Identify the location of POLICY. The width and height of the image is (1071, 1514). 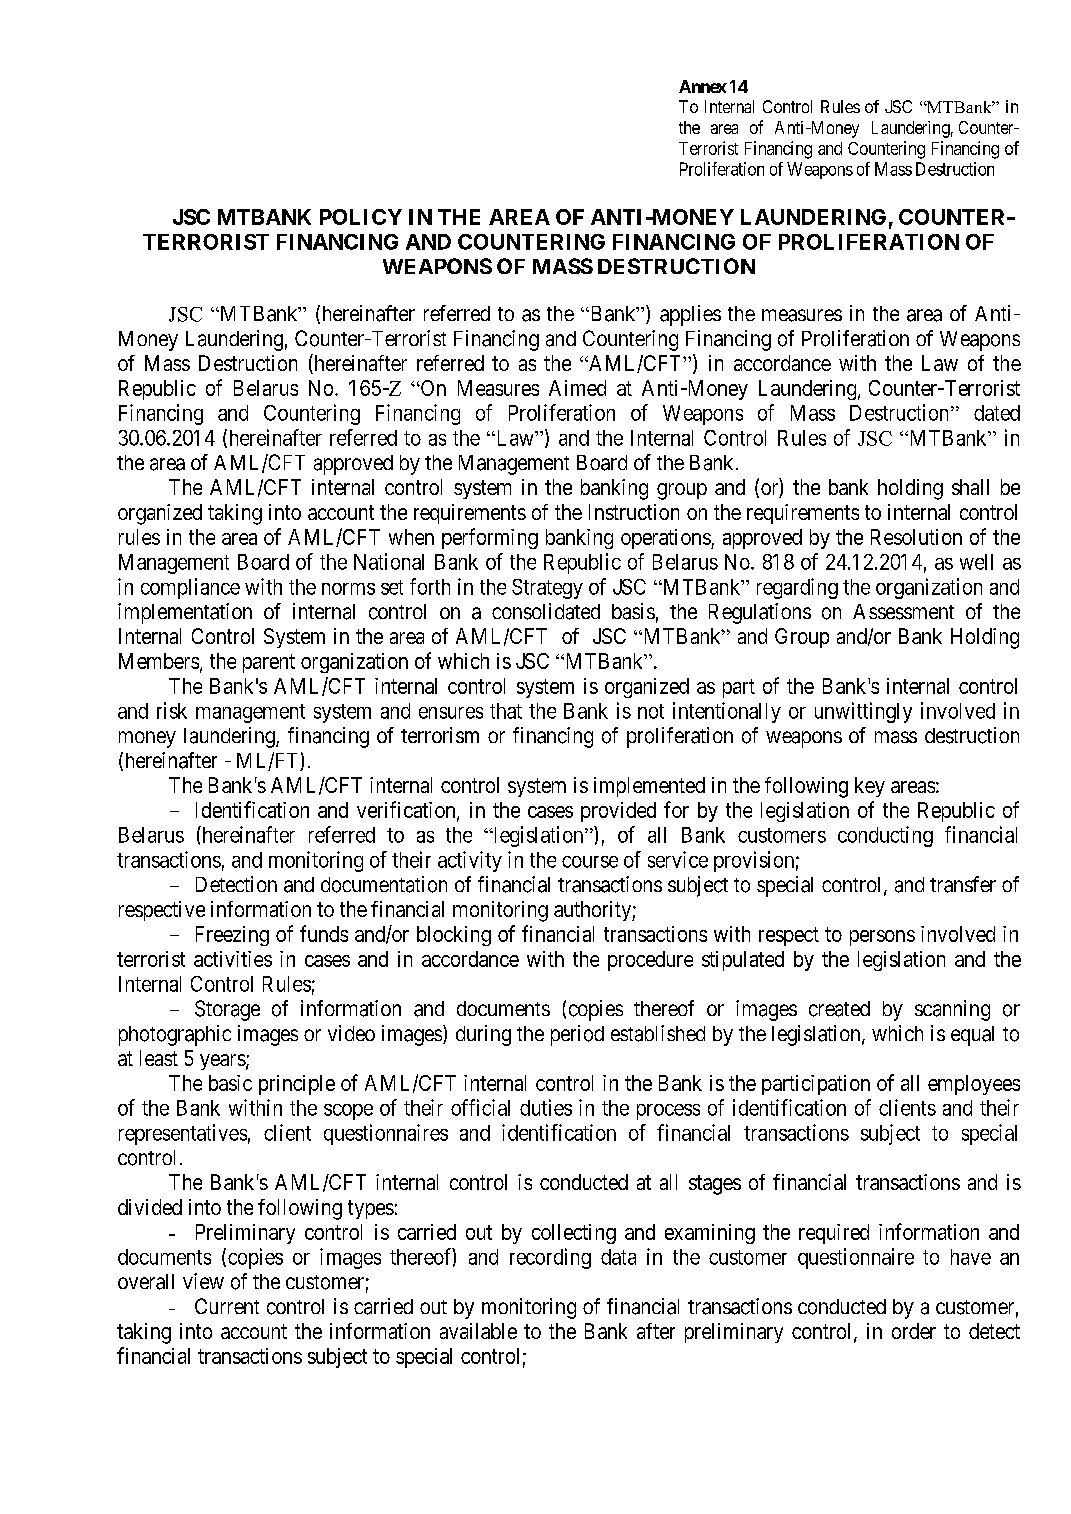
(361, 217).
